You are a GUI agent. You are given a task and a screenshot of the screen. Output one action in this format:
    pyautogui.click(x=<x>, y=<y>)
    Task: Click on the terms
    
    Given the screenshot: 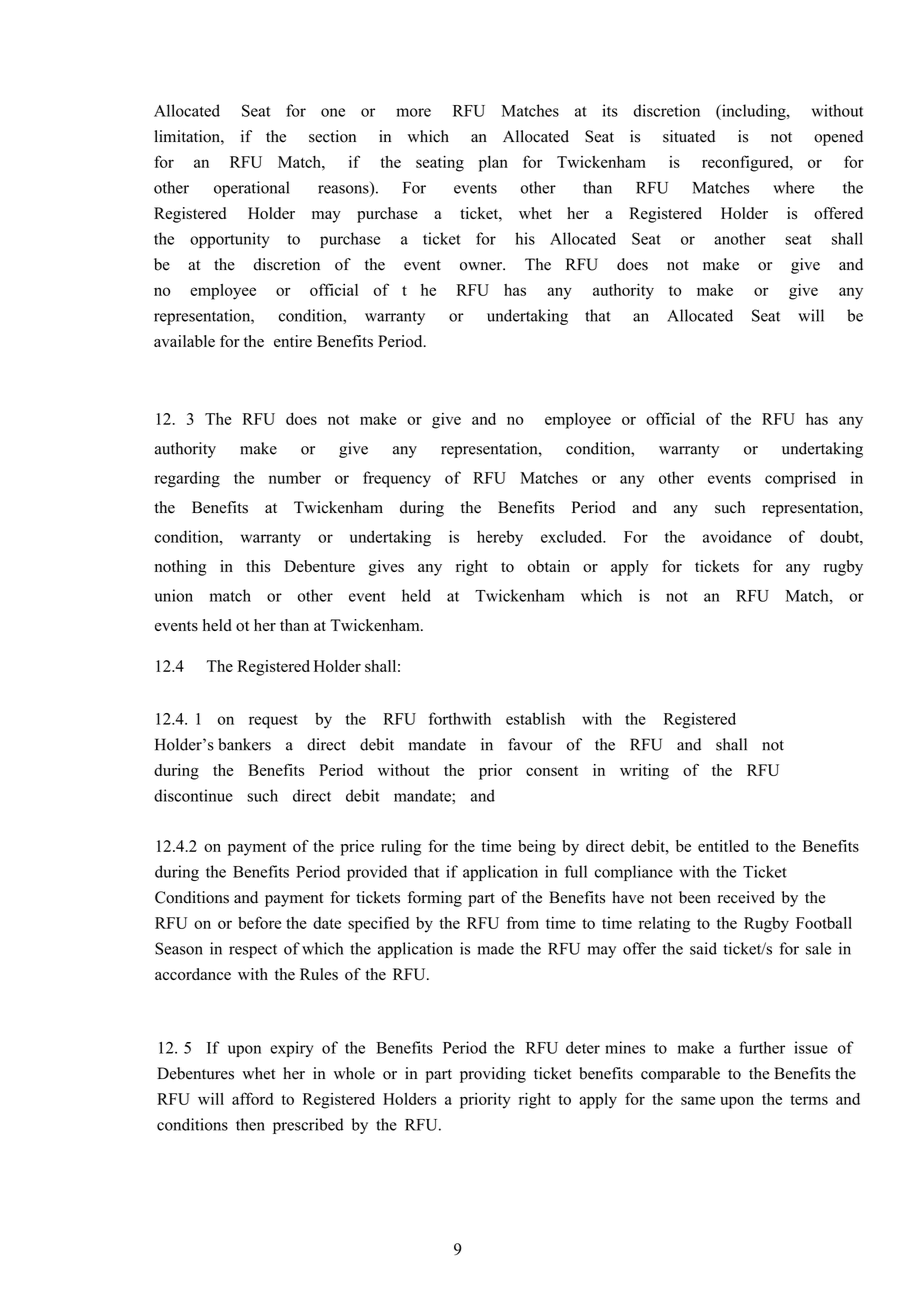 What is the action you would take?
    pyautogui.click(x=809, y=1100)
